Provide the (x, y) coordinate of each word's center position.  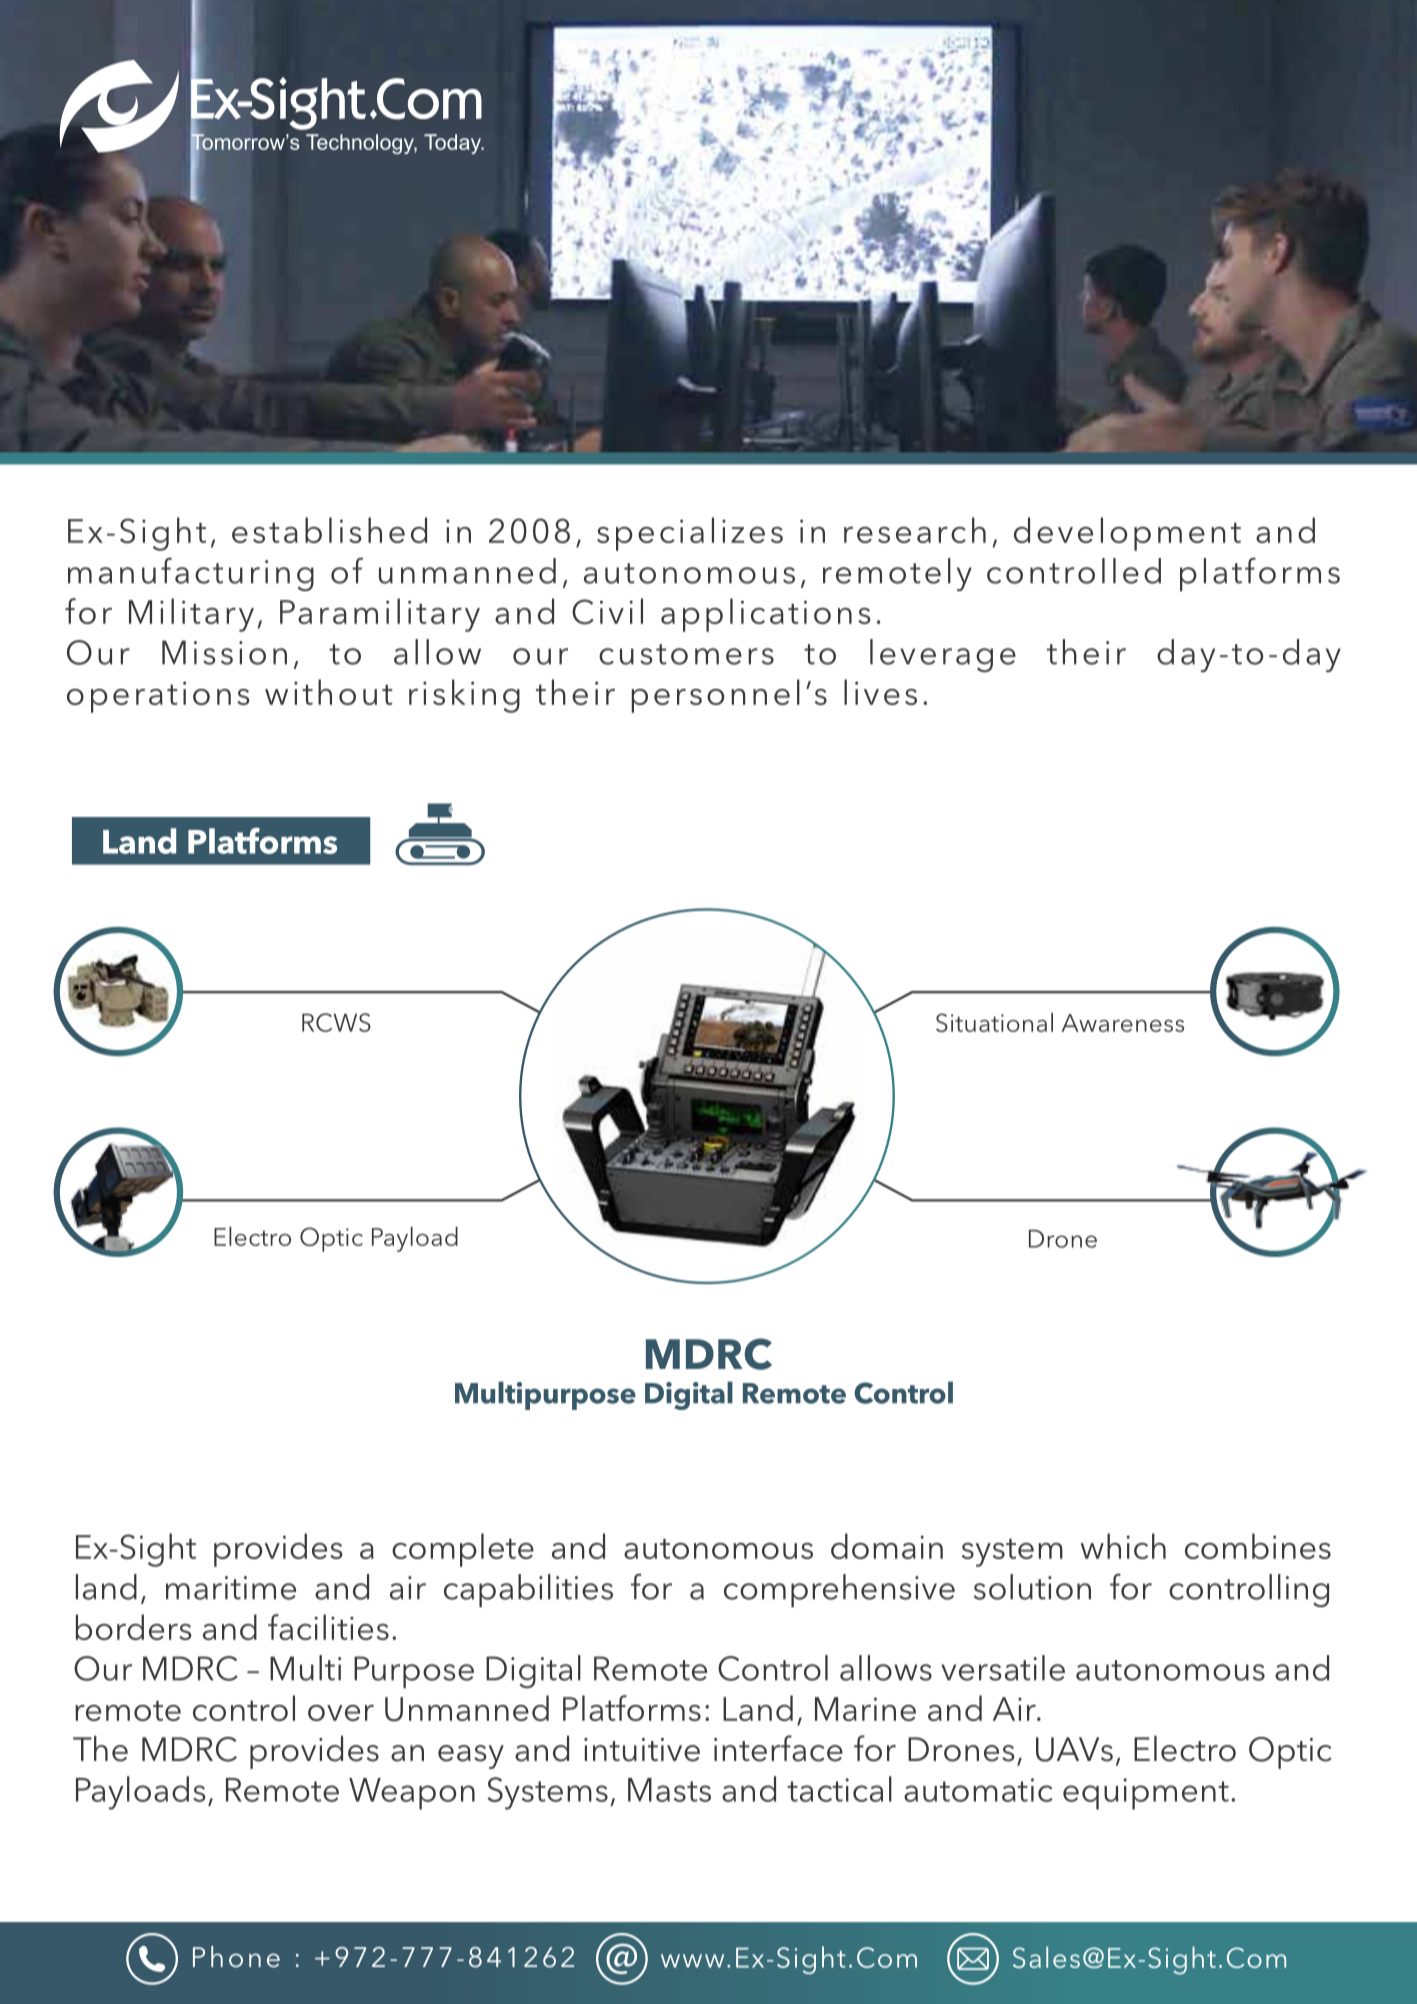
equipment (1146, 1794)
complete (463, 1550)
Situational (994, 1022)
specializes (690, 534)
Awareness (1122, 1023)
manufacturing (191, 574)
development (1127, 534)
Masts (669, 1790)
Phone (236, 1957)
